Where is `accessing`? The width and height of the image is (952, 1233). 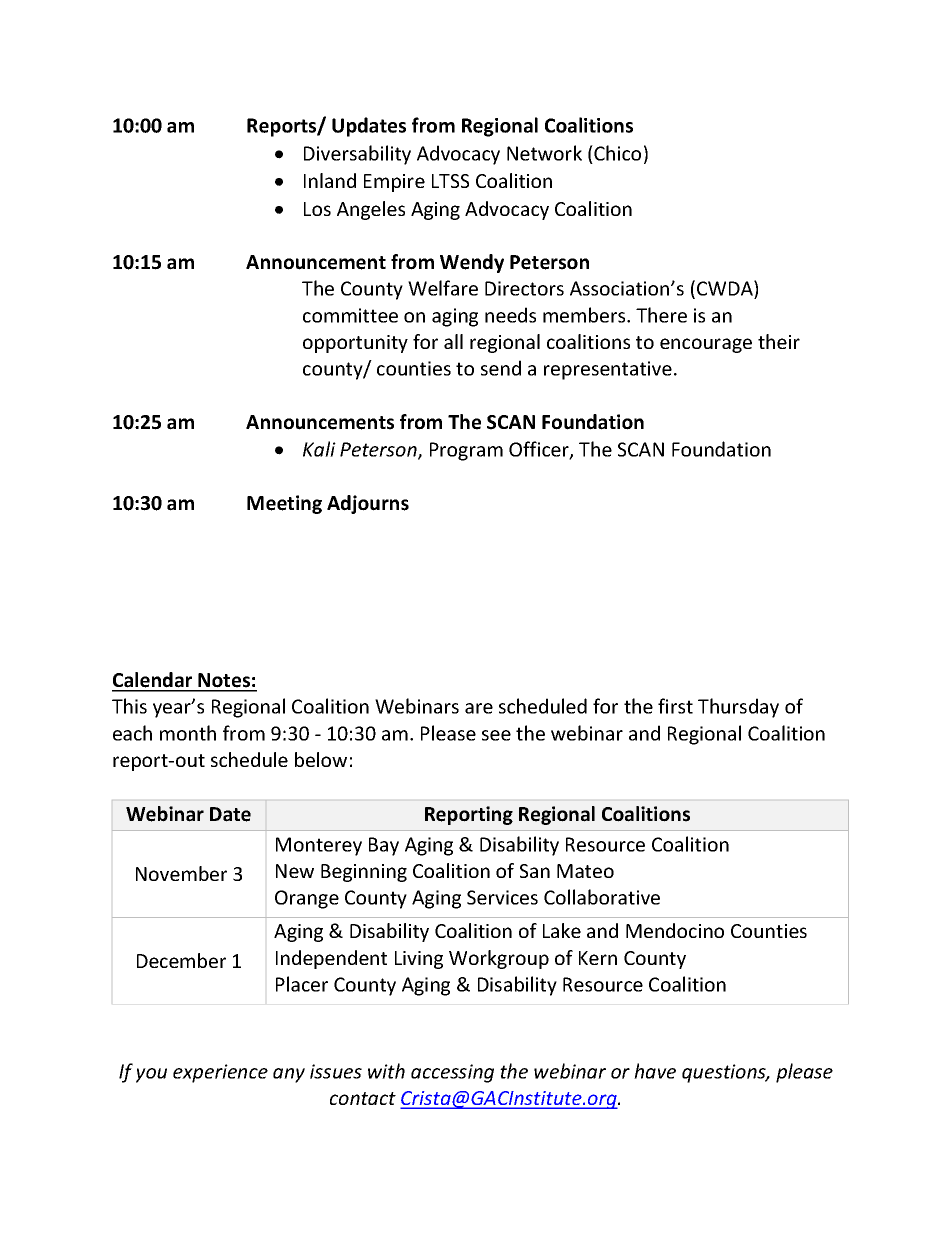
accessing is located at coordinates (452, 1073).
